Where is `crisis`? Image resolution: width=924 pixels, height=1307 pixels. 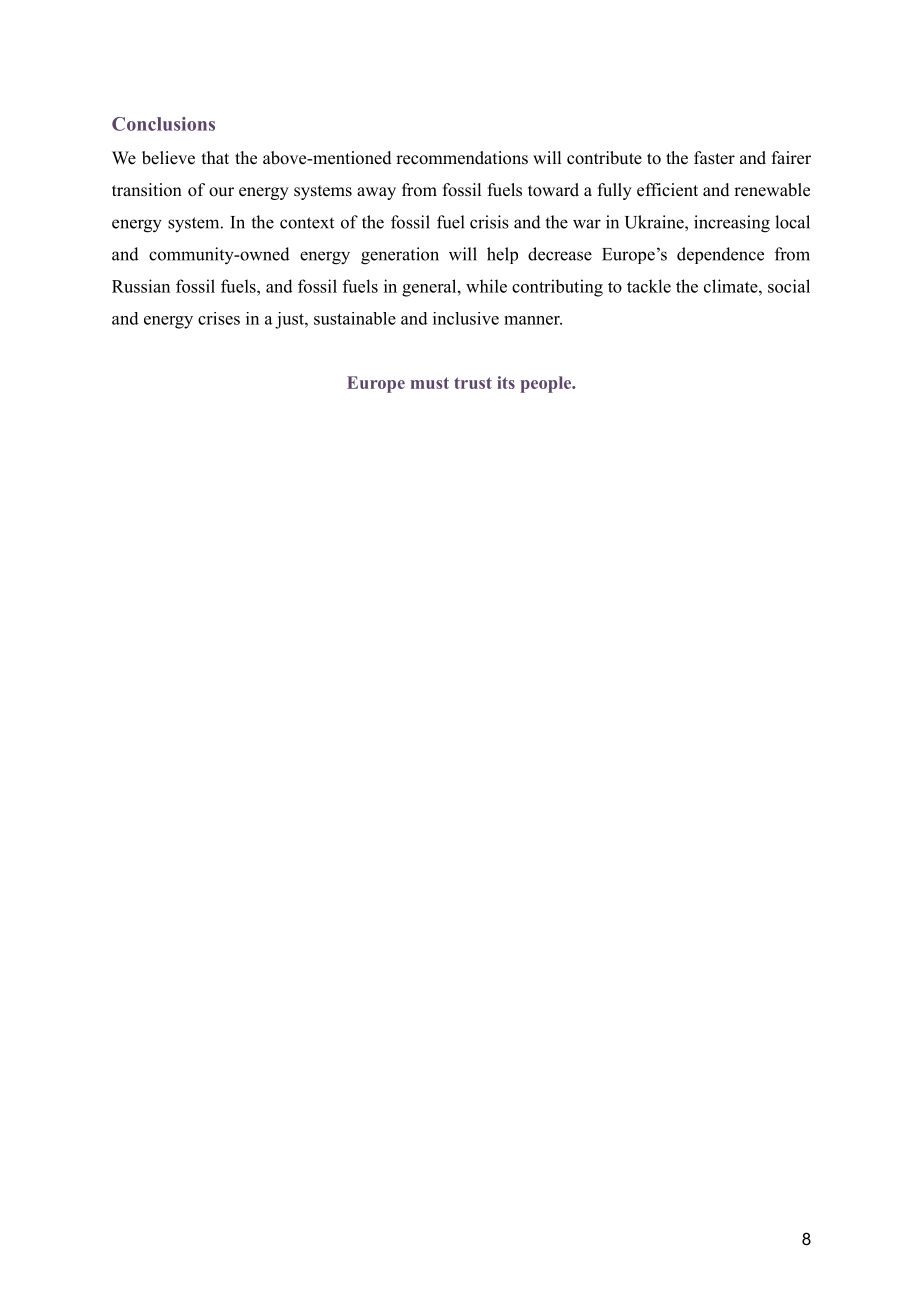
crisis is located at coordinates (489, 222).
